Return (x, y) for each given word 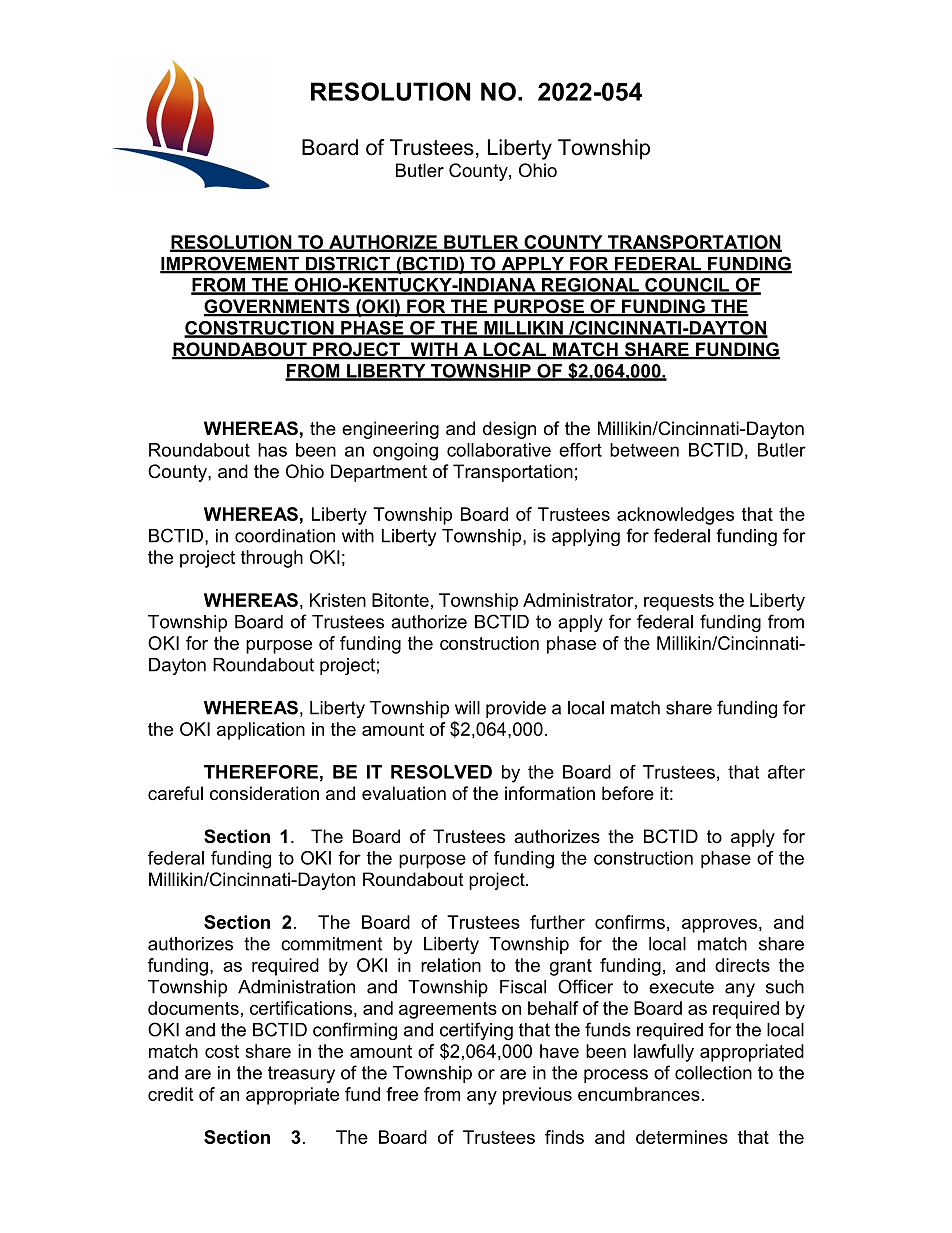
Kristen (338, 600)
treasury (301, 1074)
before (628, 793)
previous (537, 1096)
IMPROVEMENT (231, 264)
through (272, 559)
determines (682, 1137)
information (550, 793)
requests (679, 602)
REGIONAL (590, 286)
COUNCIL (687, 286)
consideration (264, 793)
